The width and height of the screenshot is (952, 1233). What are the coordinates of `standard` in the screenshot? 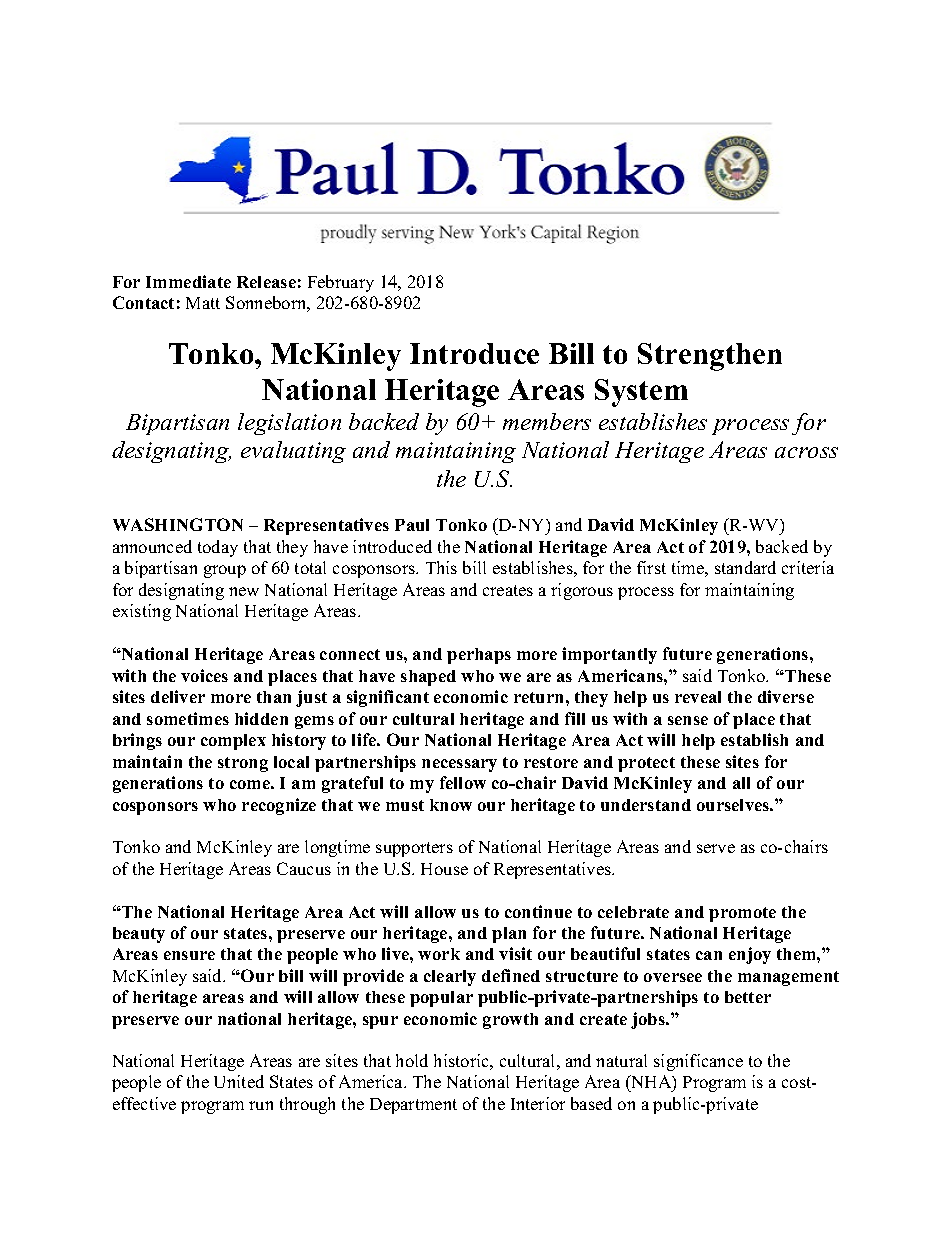 It's located at (745, 567).
